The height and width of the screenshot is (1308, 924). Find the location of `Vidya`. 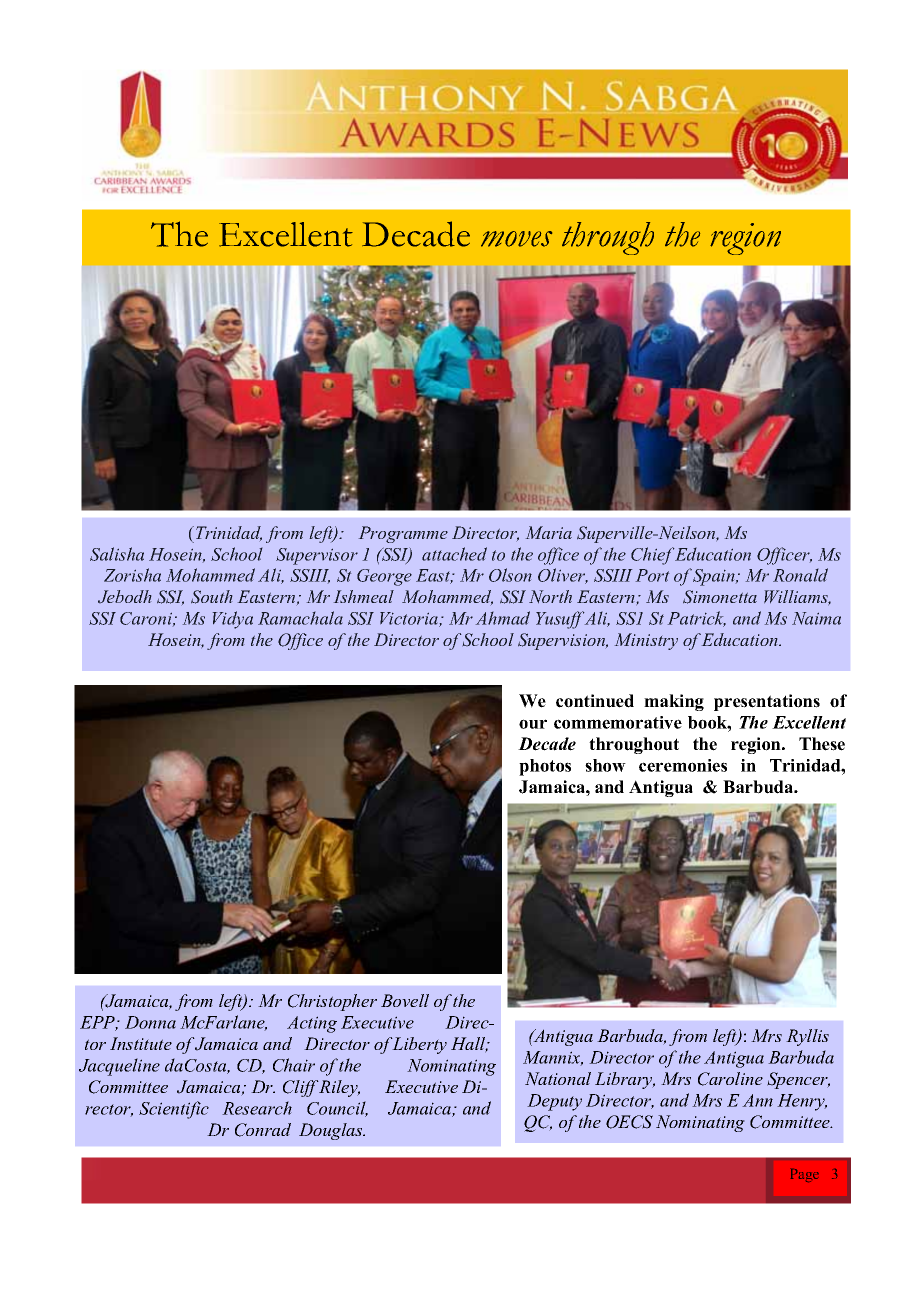

Vidya is located at coordinates (232, 620).
